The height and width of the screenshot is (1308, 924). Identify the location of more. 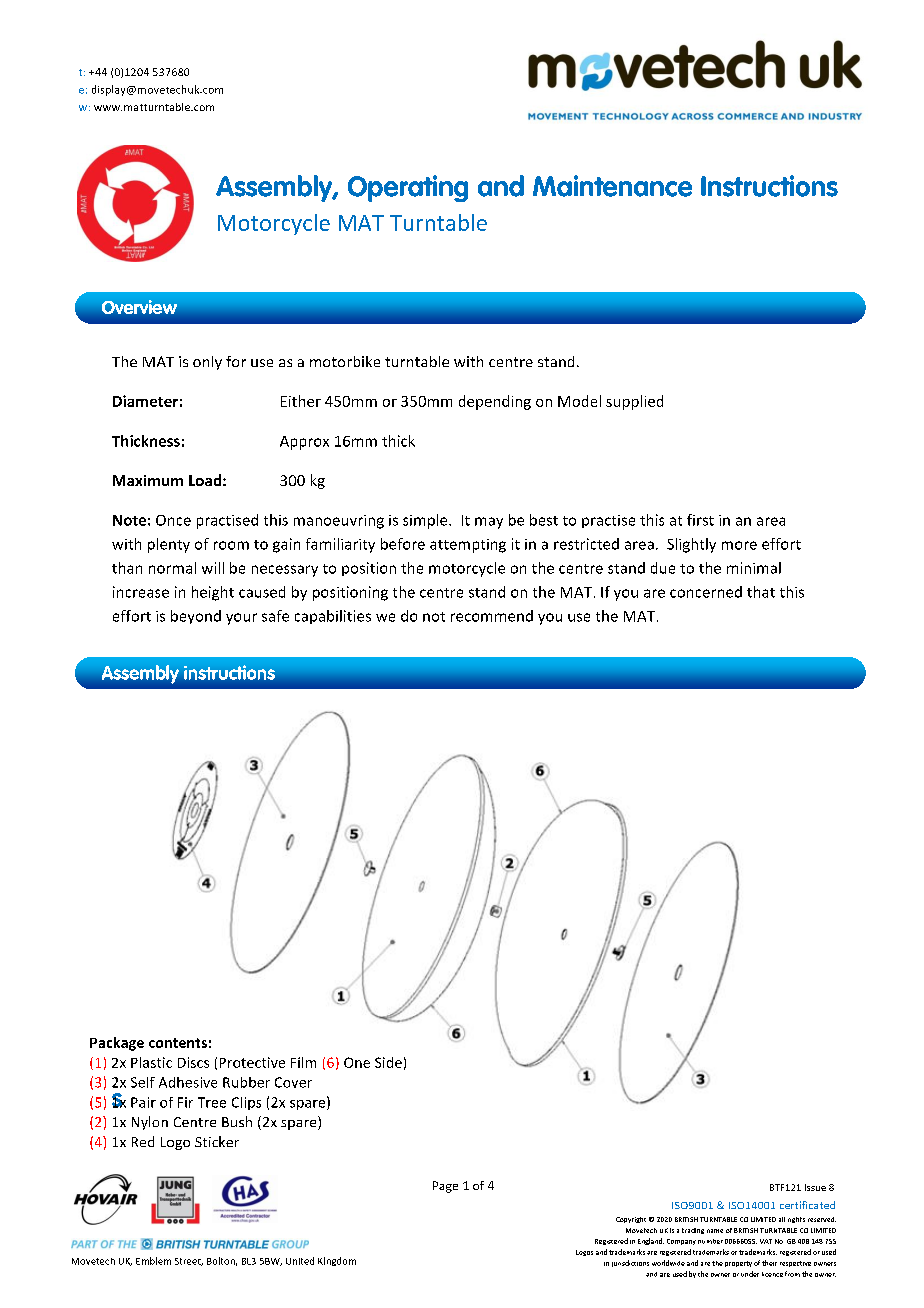
(739, 545).
